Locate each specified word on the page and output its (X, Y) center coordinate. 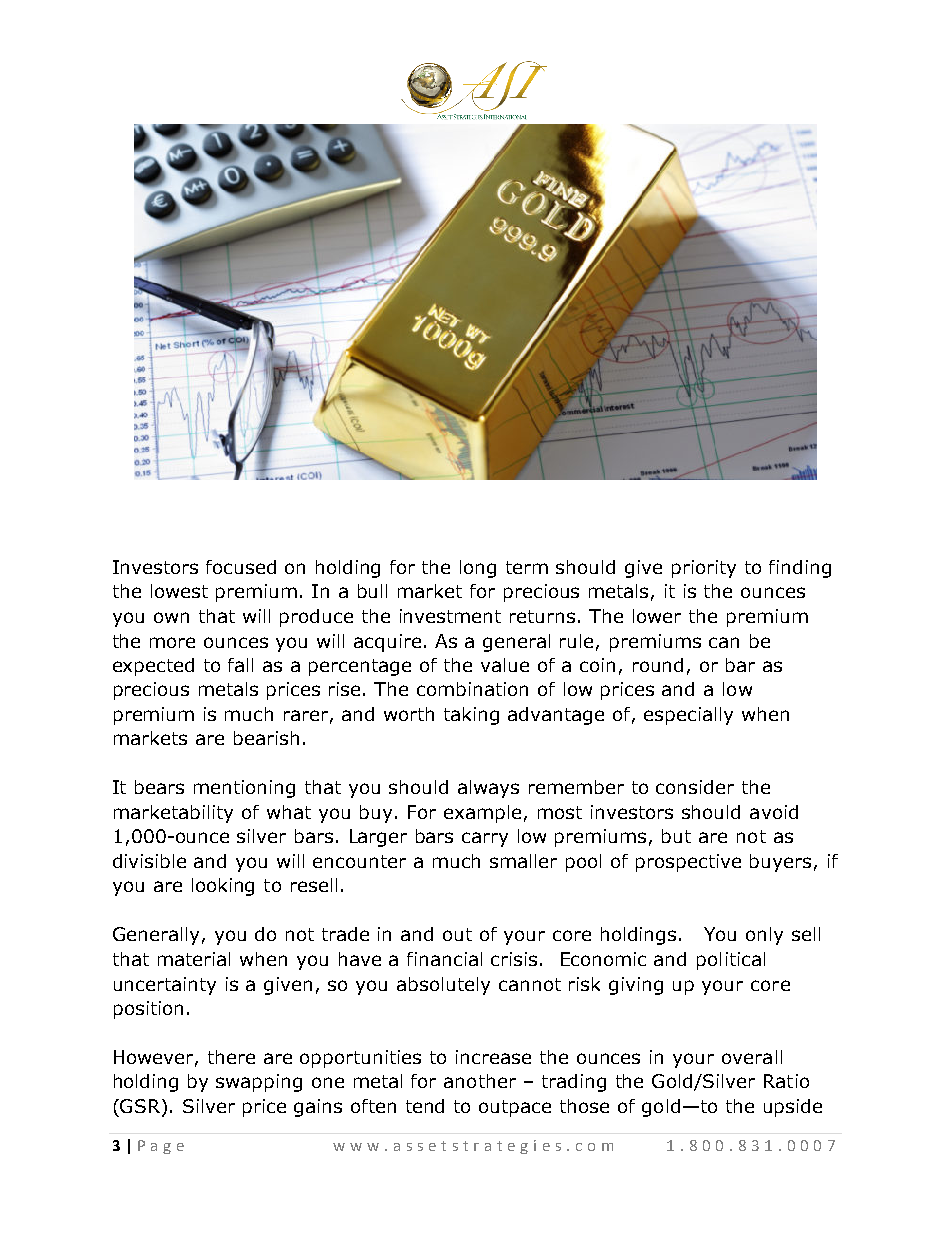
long (478, 569)
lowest (179, 591)
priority (704, 569)
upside (793, 1108)
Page (161, 1147)
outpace (515, 1108)
